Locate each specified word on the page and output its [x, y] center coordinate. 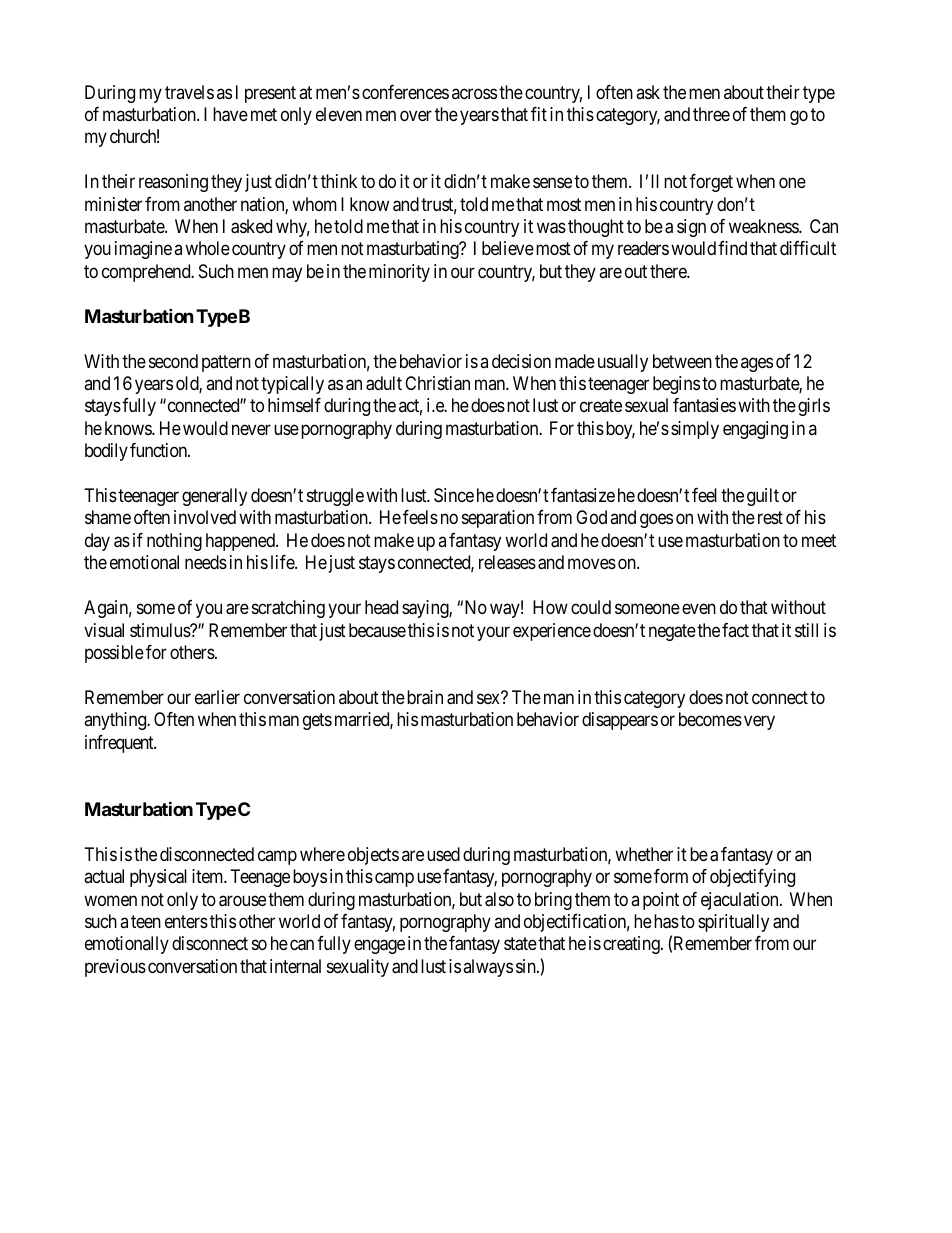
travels [189, 92]
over [416, 115]
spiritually [733, 923]
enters [186, 921]
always [488, 968]
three [711, 114]
